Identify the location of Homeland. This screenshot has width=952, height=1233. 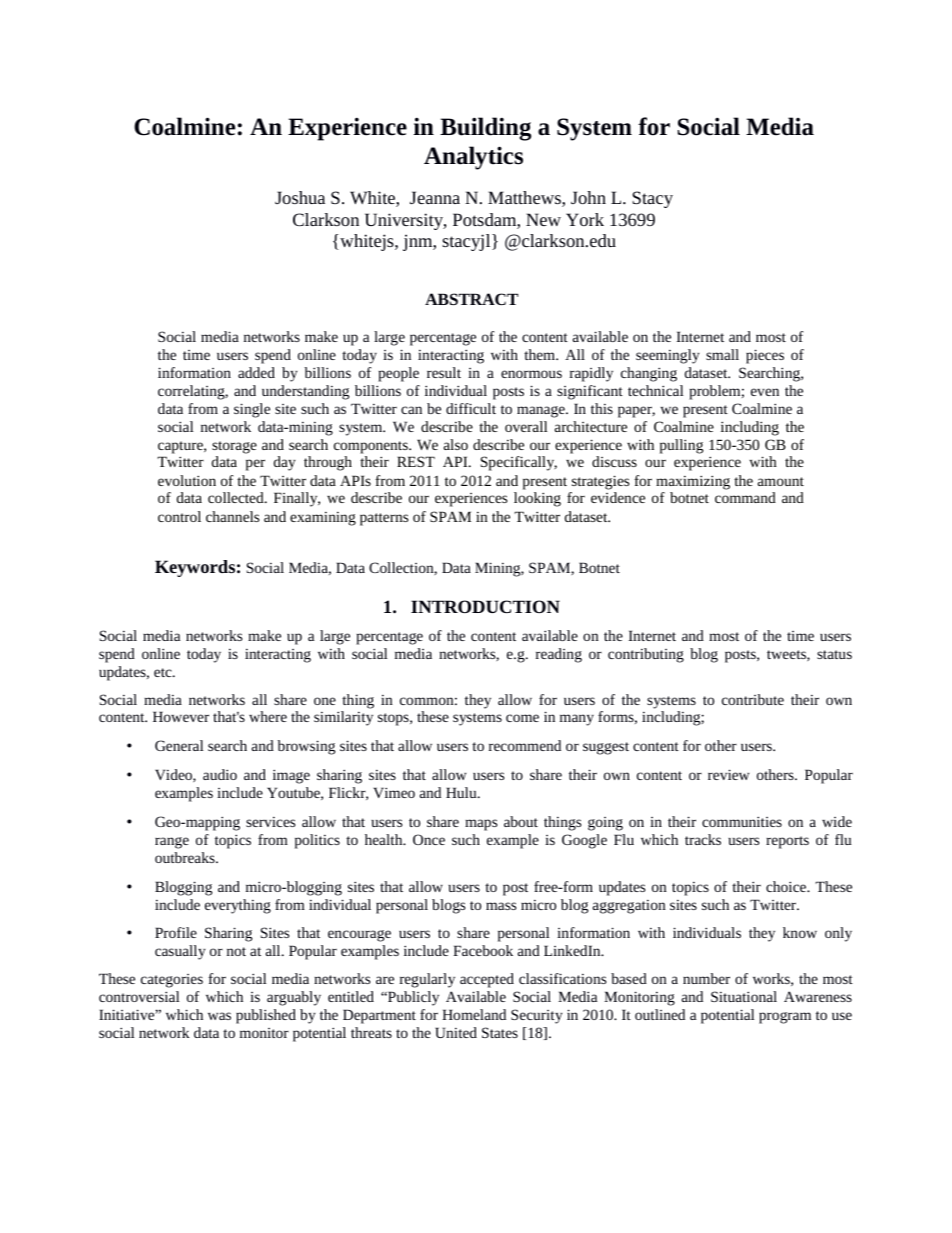
(474, 1014).
